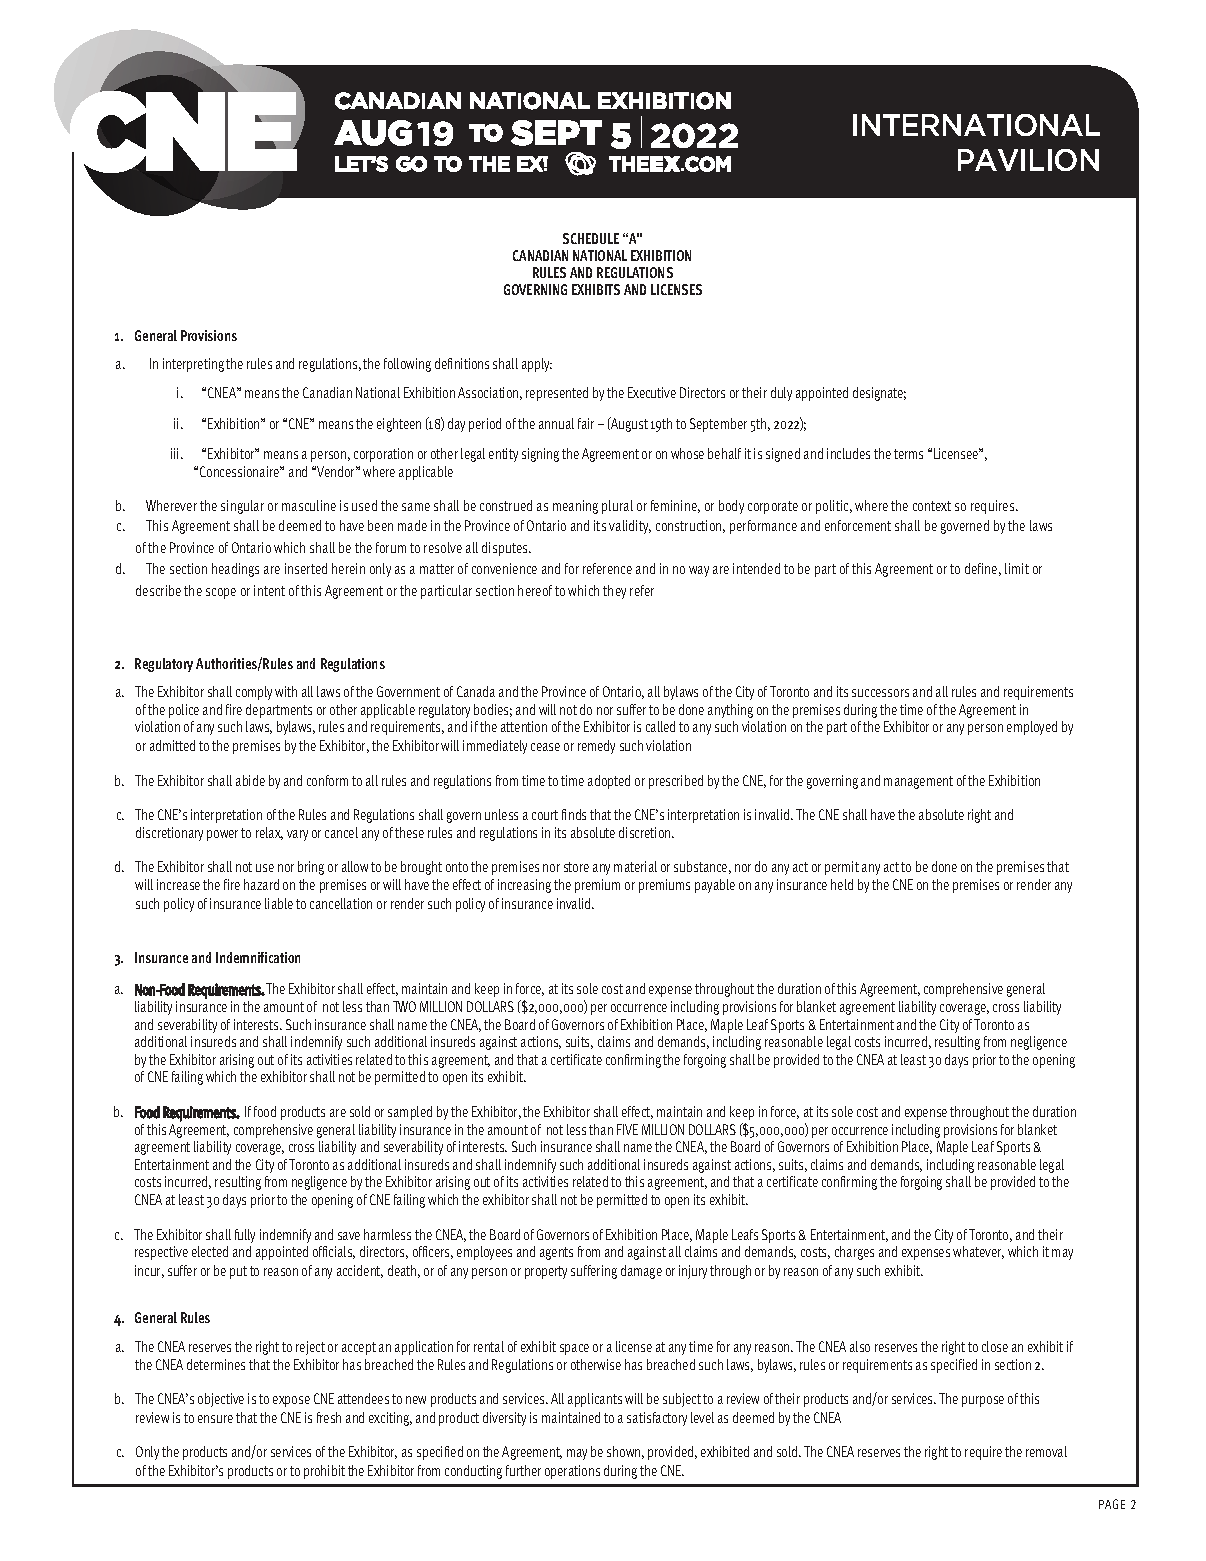  Describe the element at coordinates (269, 833) in the page. I see `relax` at that location.
